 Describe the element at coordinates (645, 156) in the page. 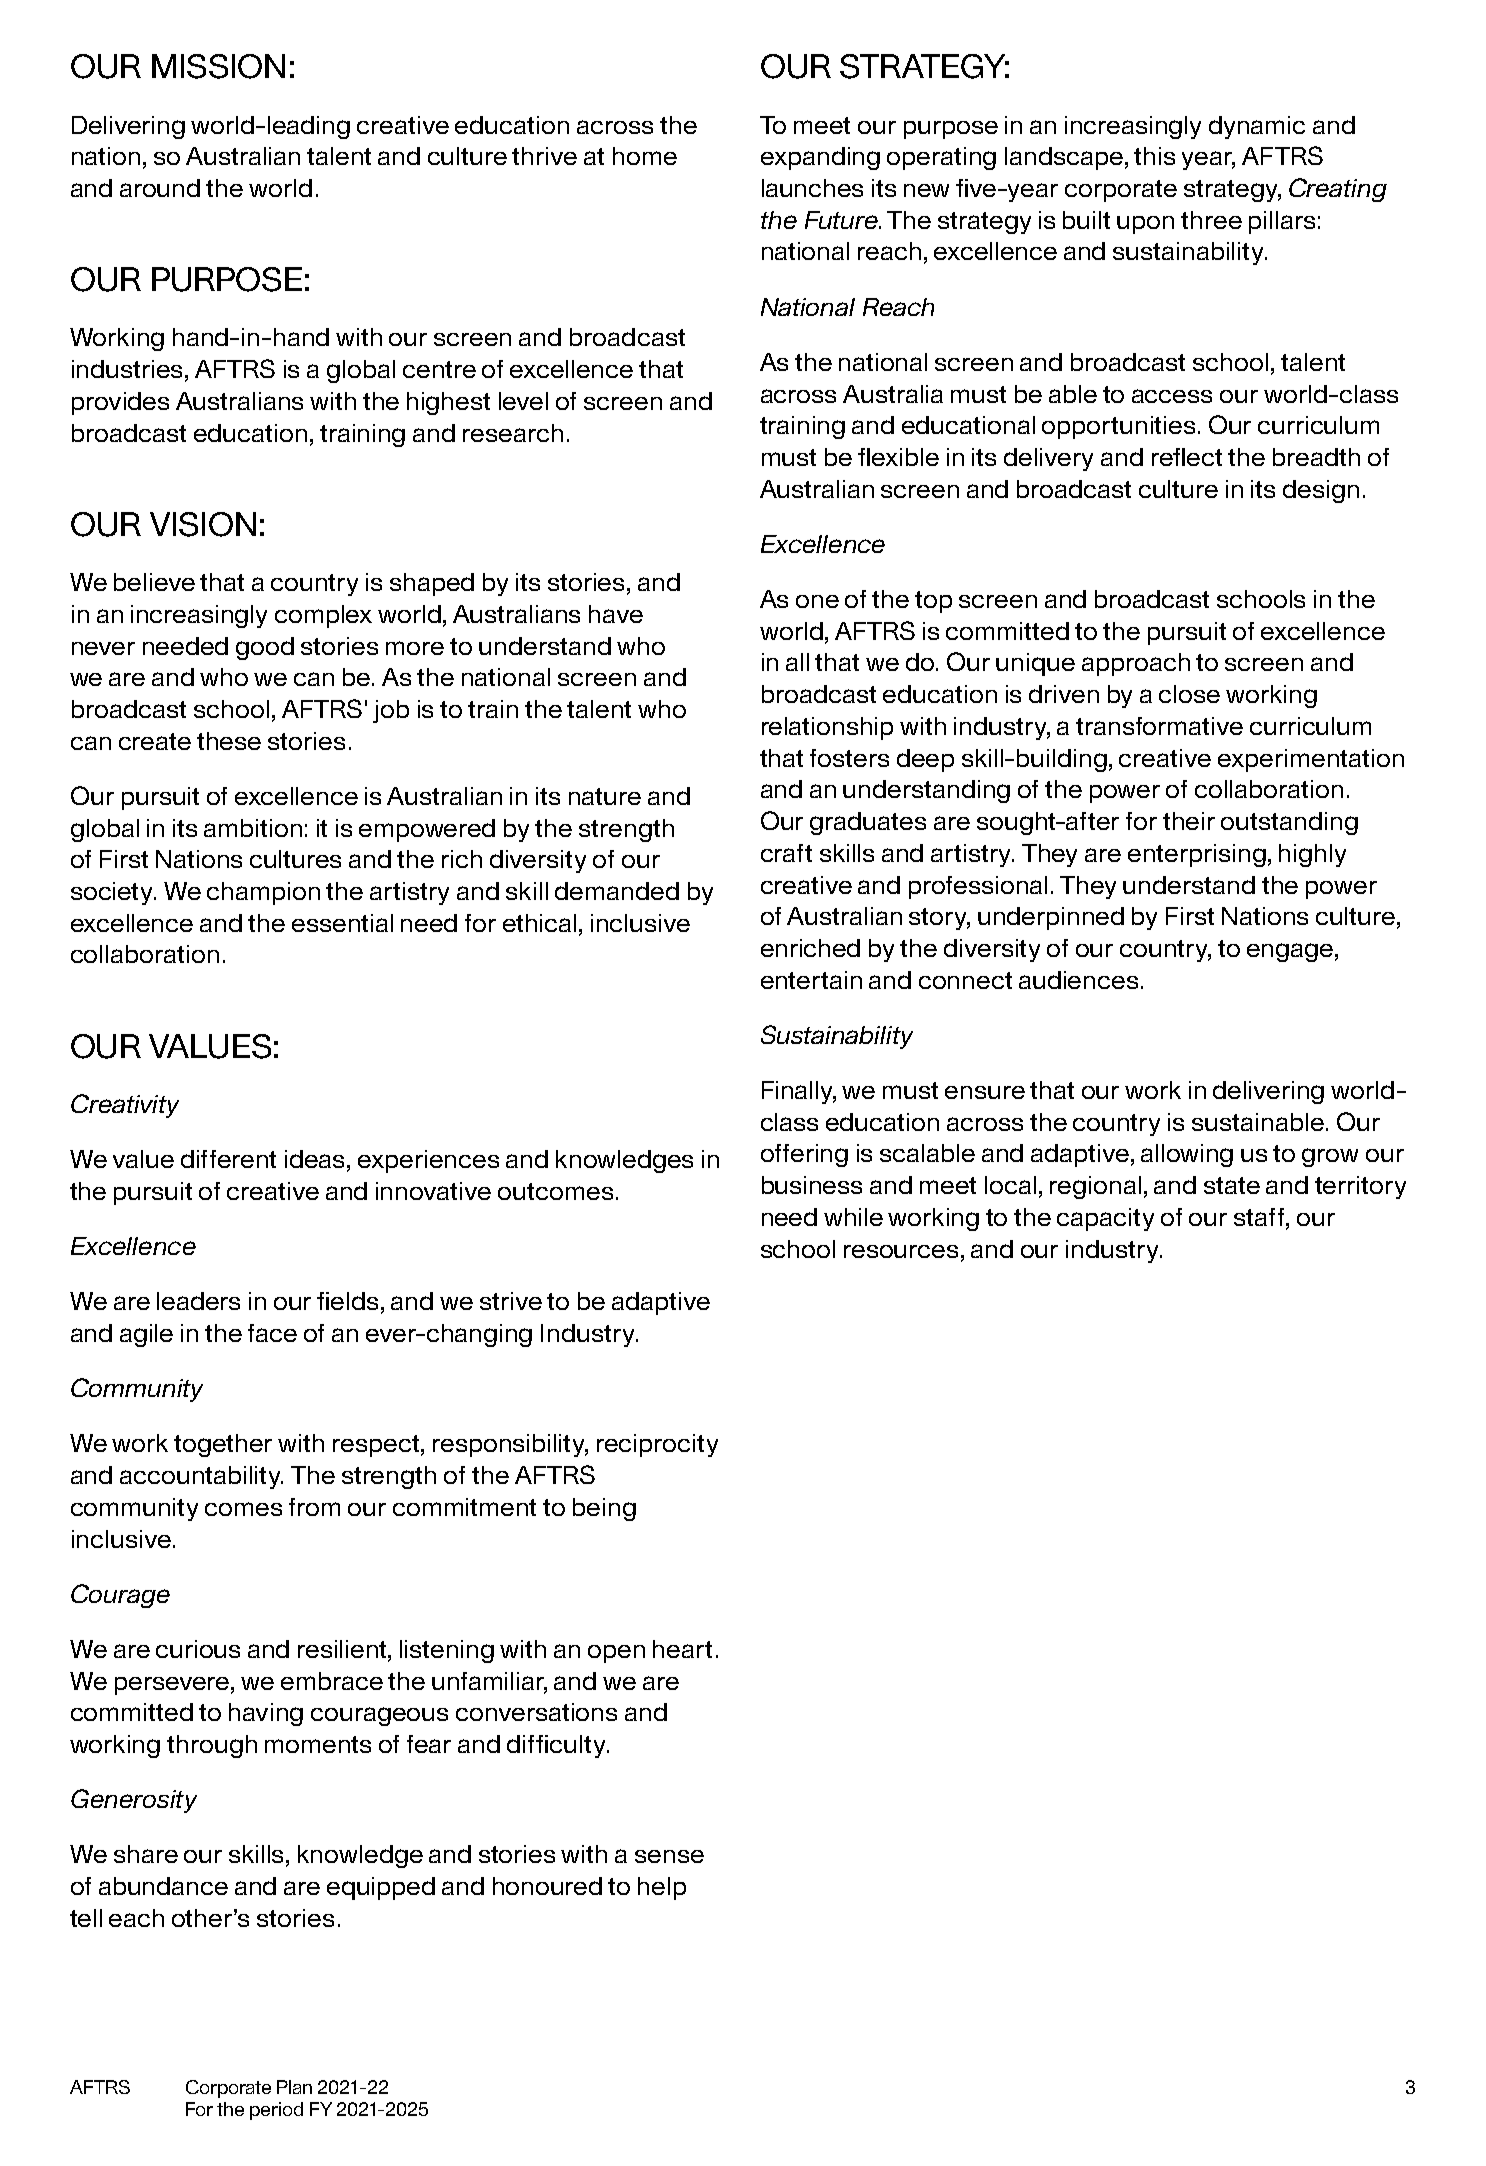

I see `home` at that location.
